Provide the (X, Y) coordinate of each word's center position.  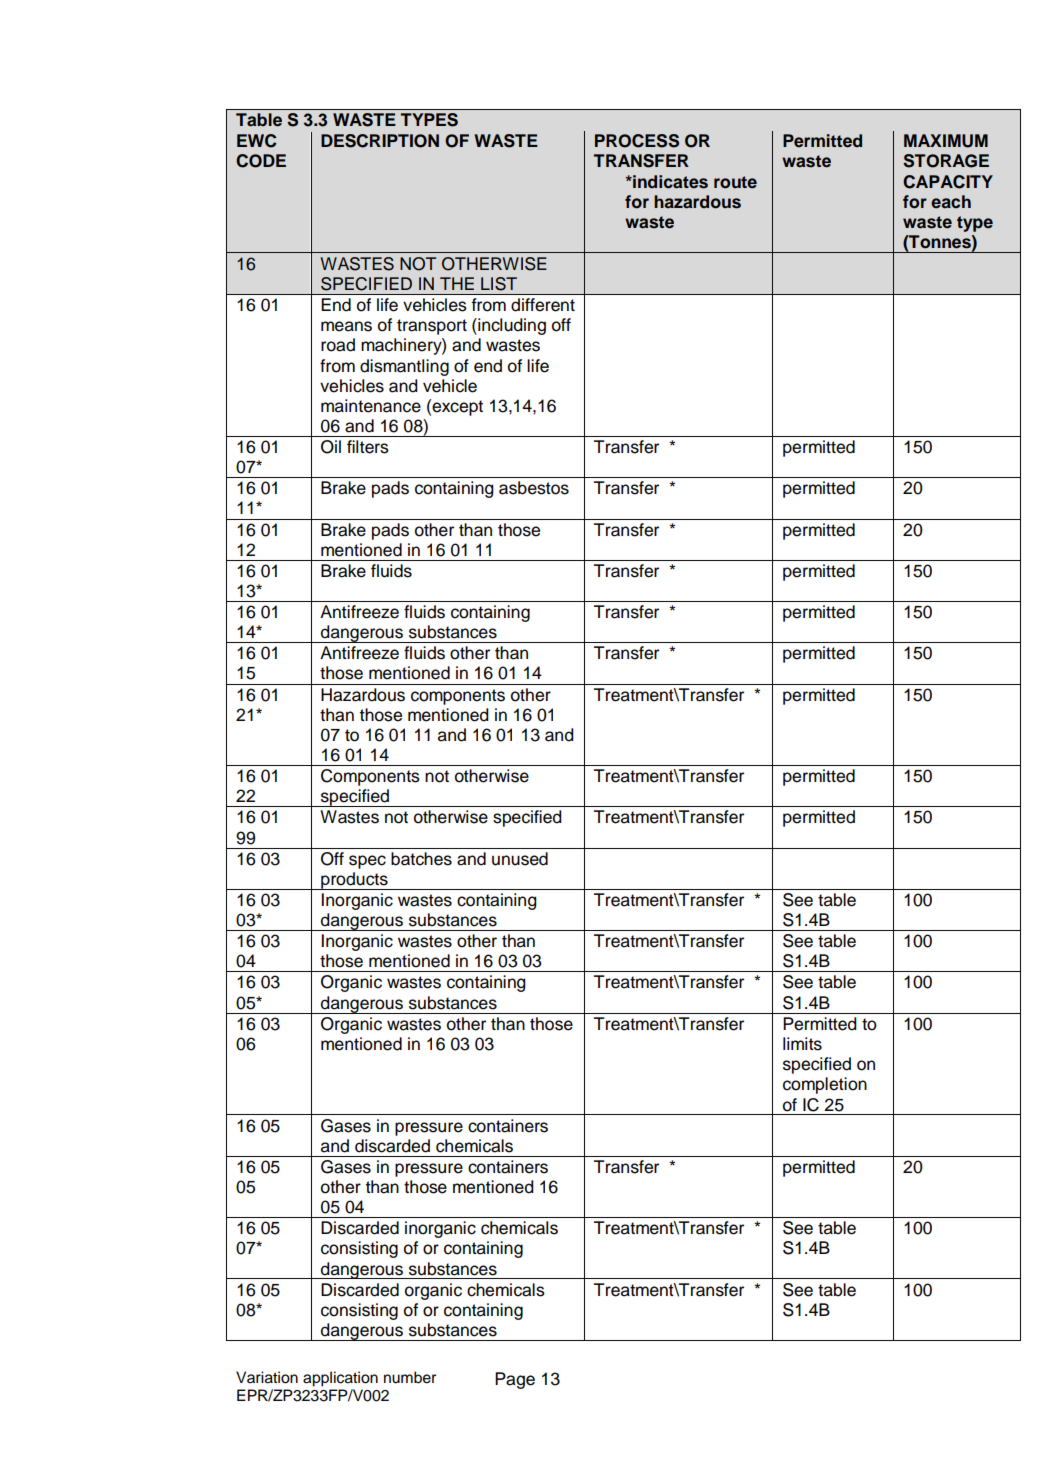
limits (802, 1044)
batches (421, 859)
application (340, 1379)
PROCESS (637, 141)
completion (825, 1085)
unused (520, 859)
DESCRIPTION (380, 141)
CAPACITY (948, 182)
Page (515, 1380)
